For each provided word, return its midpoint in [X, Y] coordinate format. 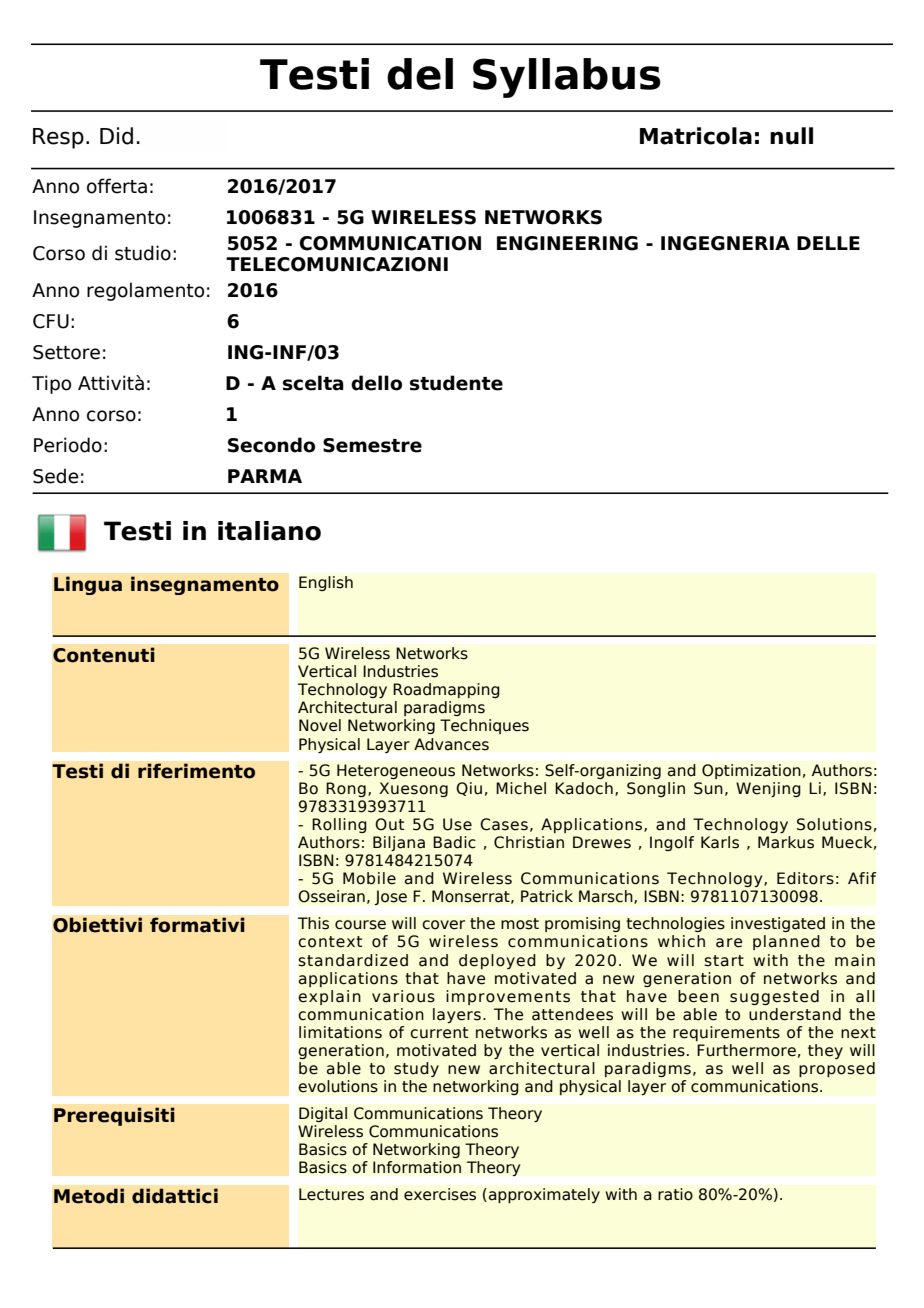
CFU [51, 321]
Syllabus [567, 78]
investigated [778, 924]
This [313, 923]
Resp [58, 138]
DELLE [828, 243]
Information [417, 1167]
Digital [323, 1115]
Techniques [484, 726]
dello [376, 383]
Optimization [751, 771]
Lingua [88, 585]
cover [443, 925]
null [791, 136]
